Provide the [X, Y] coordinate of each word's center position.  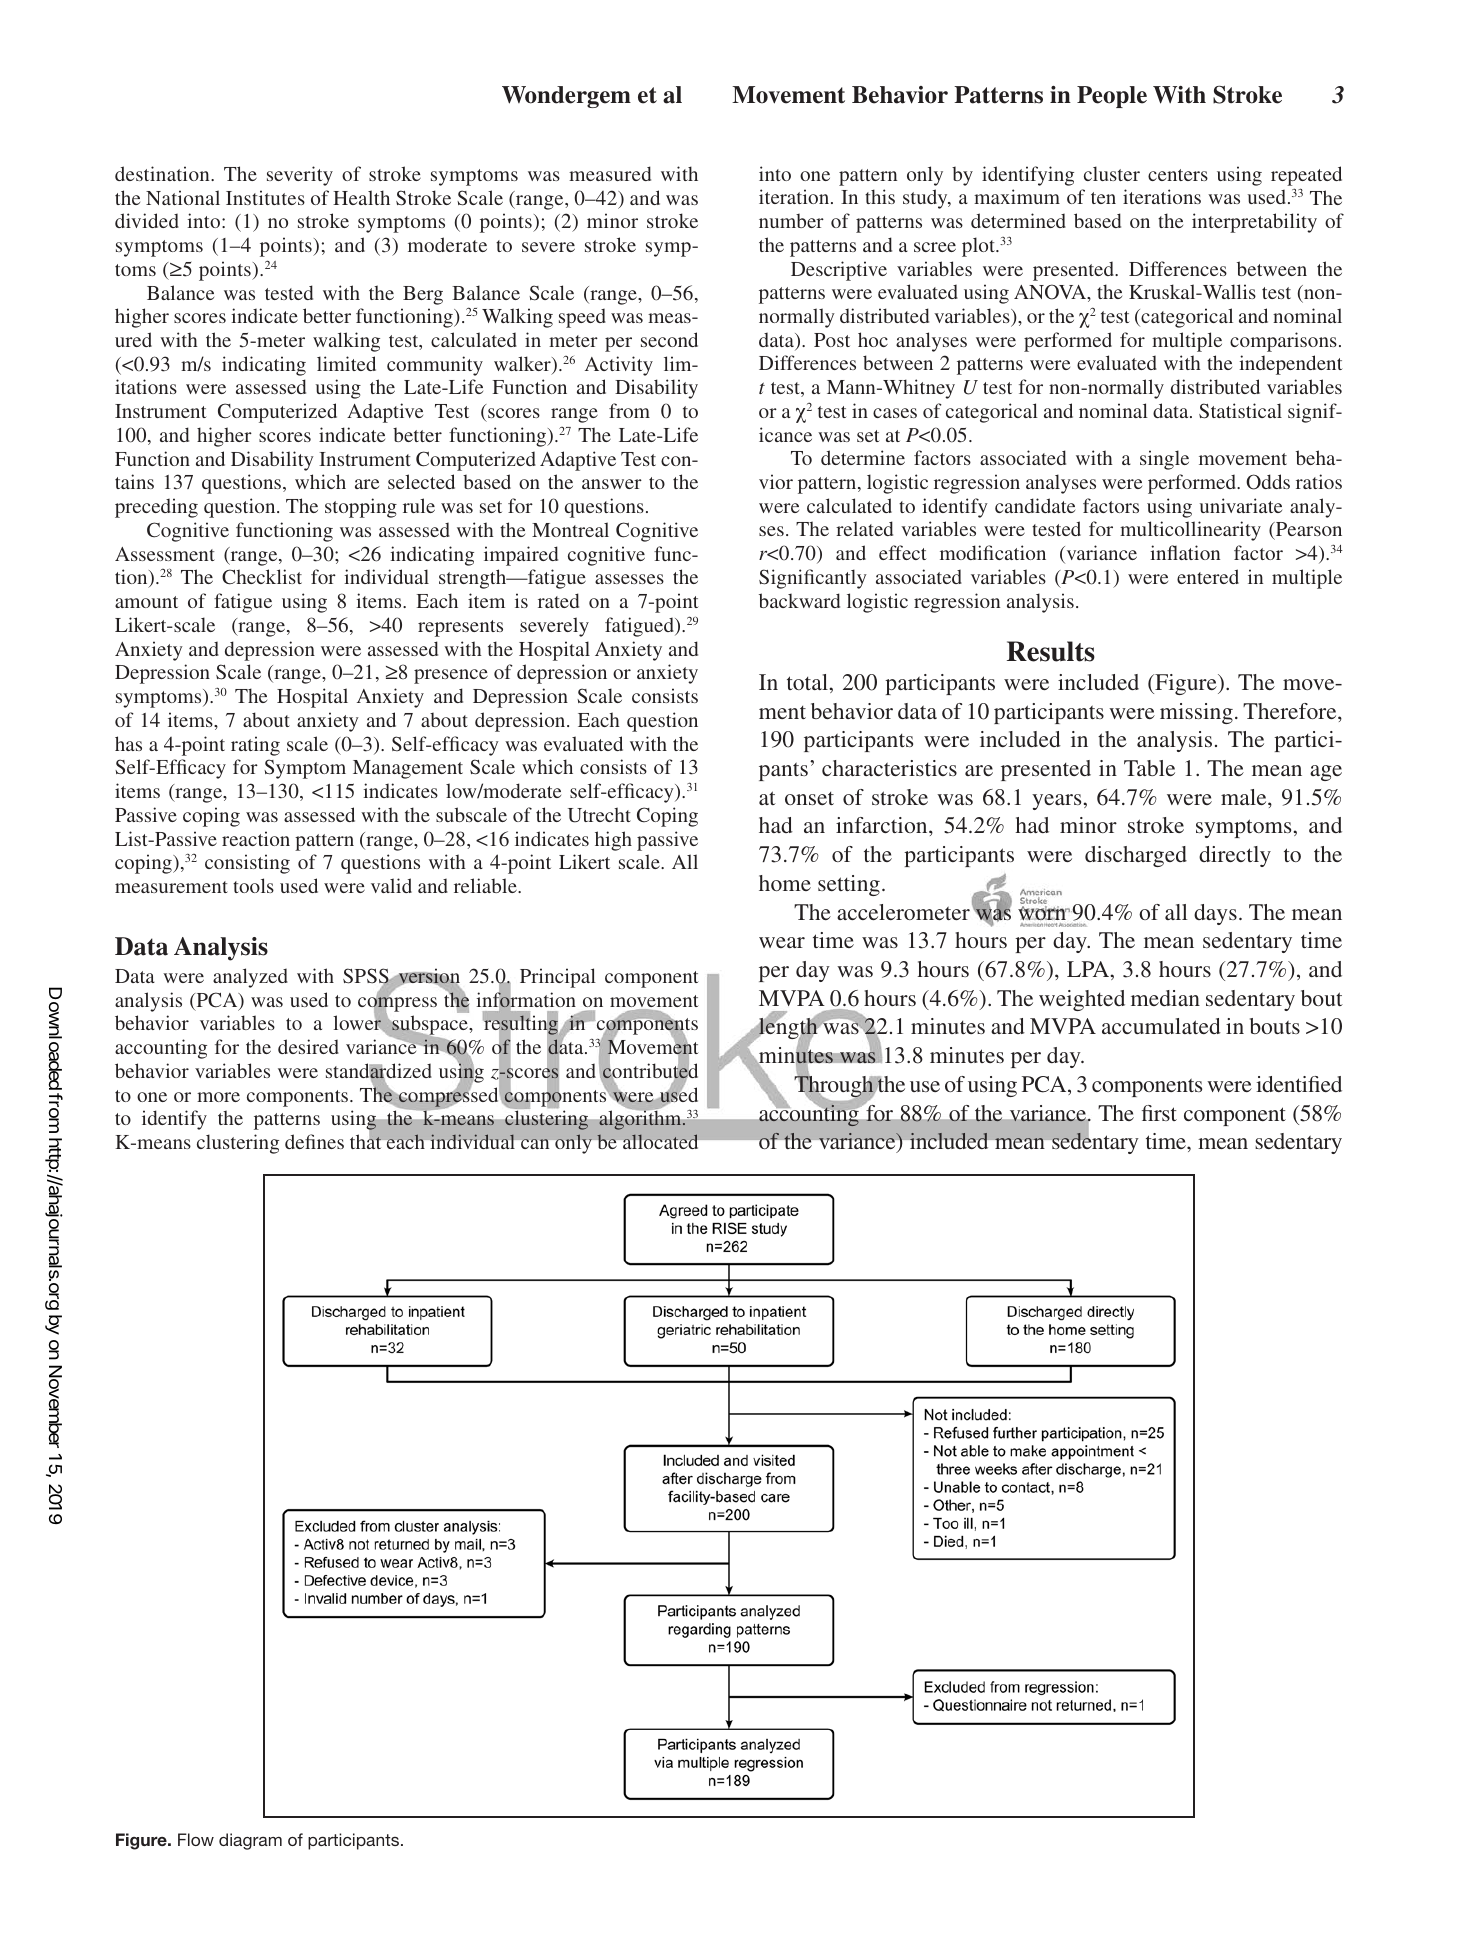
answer [612, 484]
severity [300, 176]
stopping [361, 508]
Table [1149, 768]
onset [809, 798]
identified [1299, 1084]
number [791, 221]
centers [1178, 175]
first [1159, 1113]
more [218, 1097]
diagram [250, 1841]
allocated [660, 1141]
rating [255, 746]
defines [314, 1141]
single [1164, 460]
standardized [379, 1072]
